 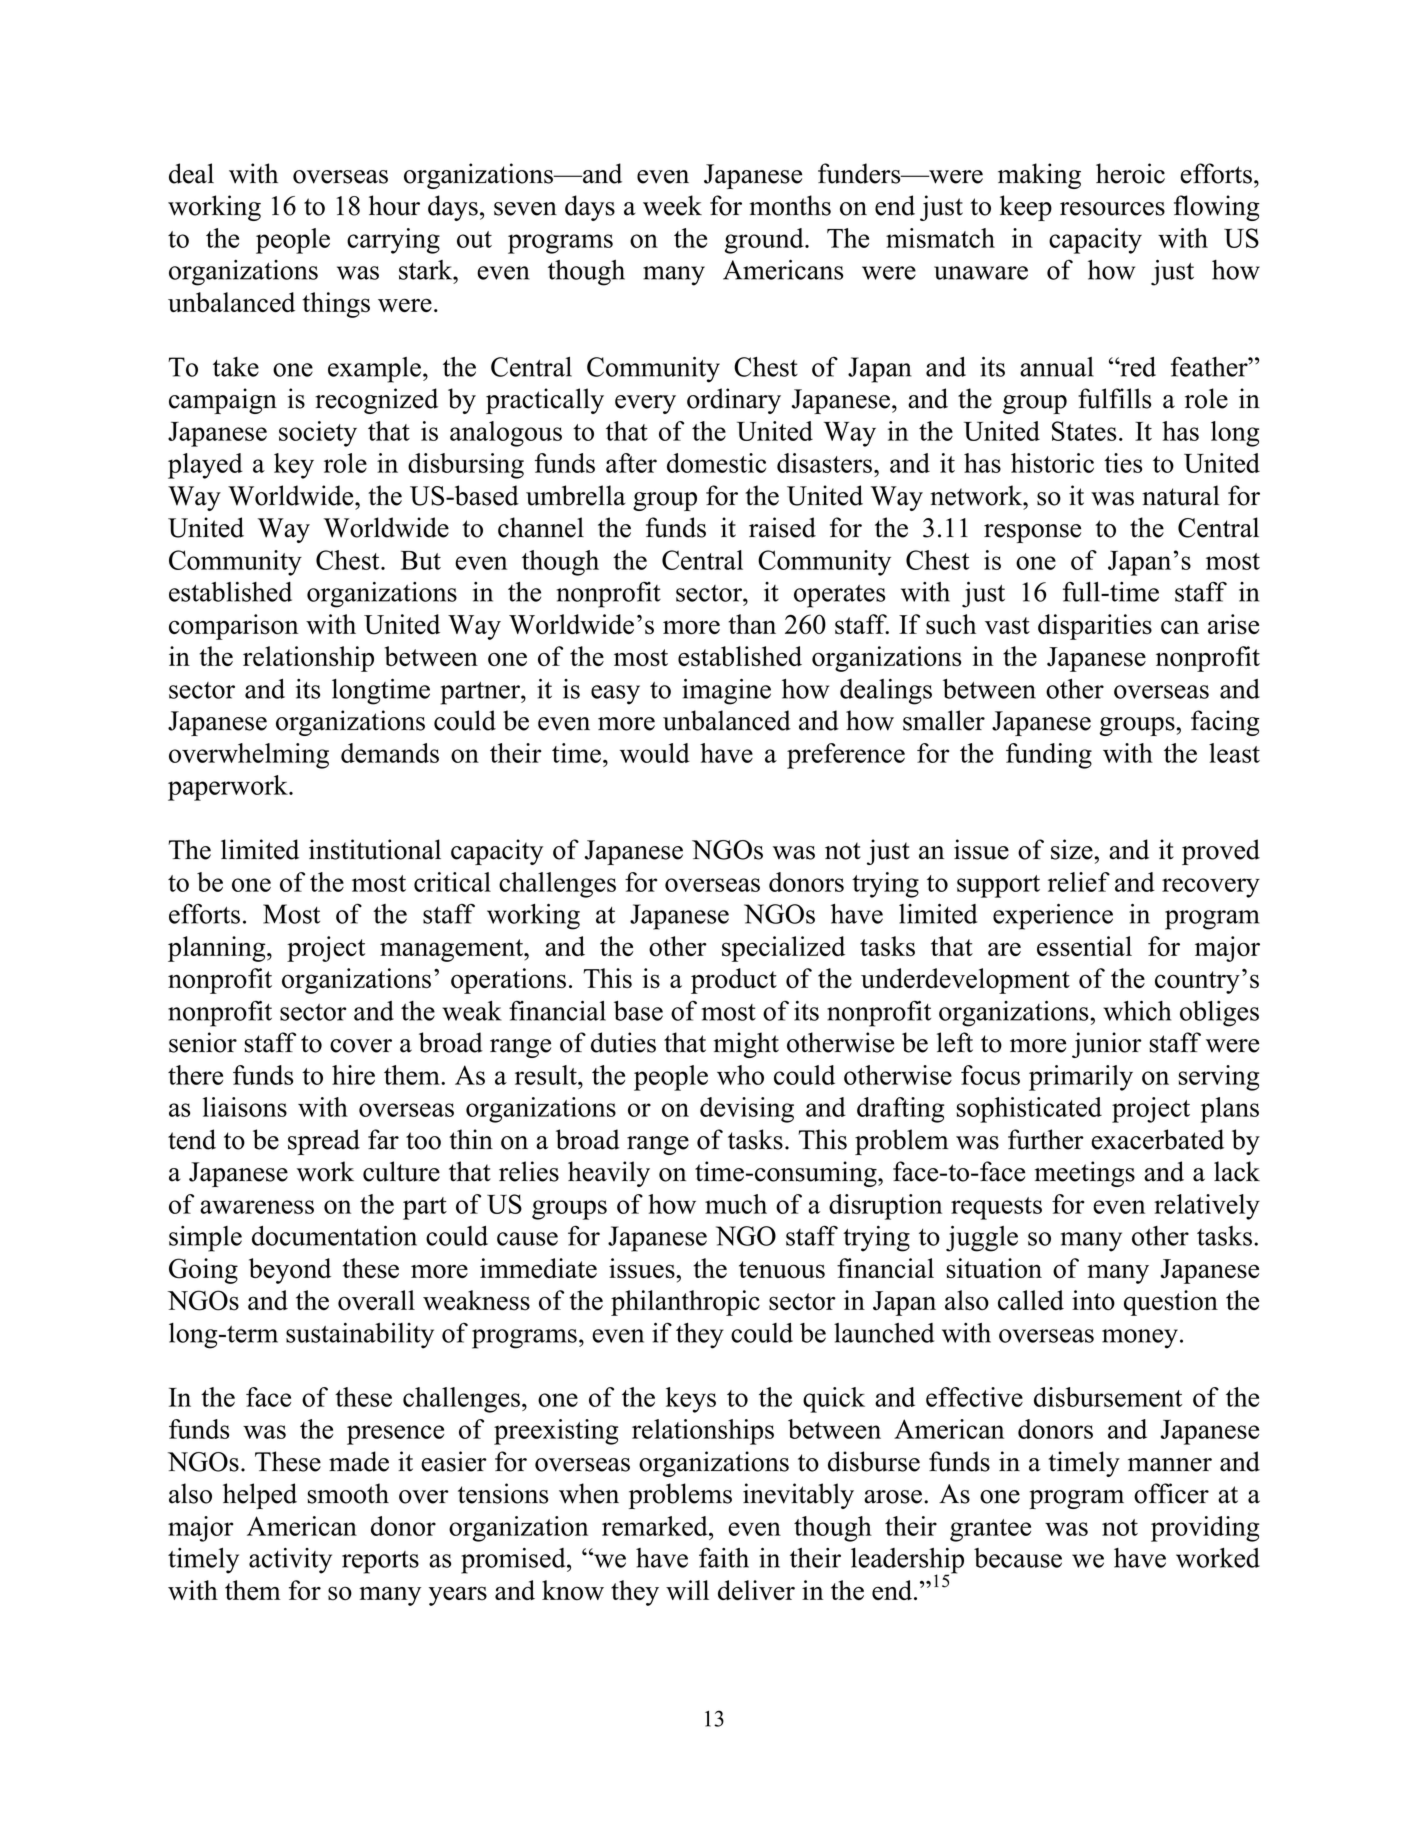 What do you see at coordinates (672, 205) in the screenshot?
I see `week` at bounding box center [672, 205].
